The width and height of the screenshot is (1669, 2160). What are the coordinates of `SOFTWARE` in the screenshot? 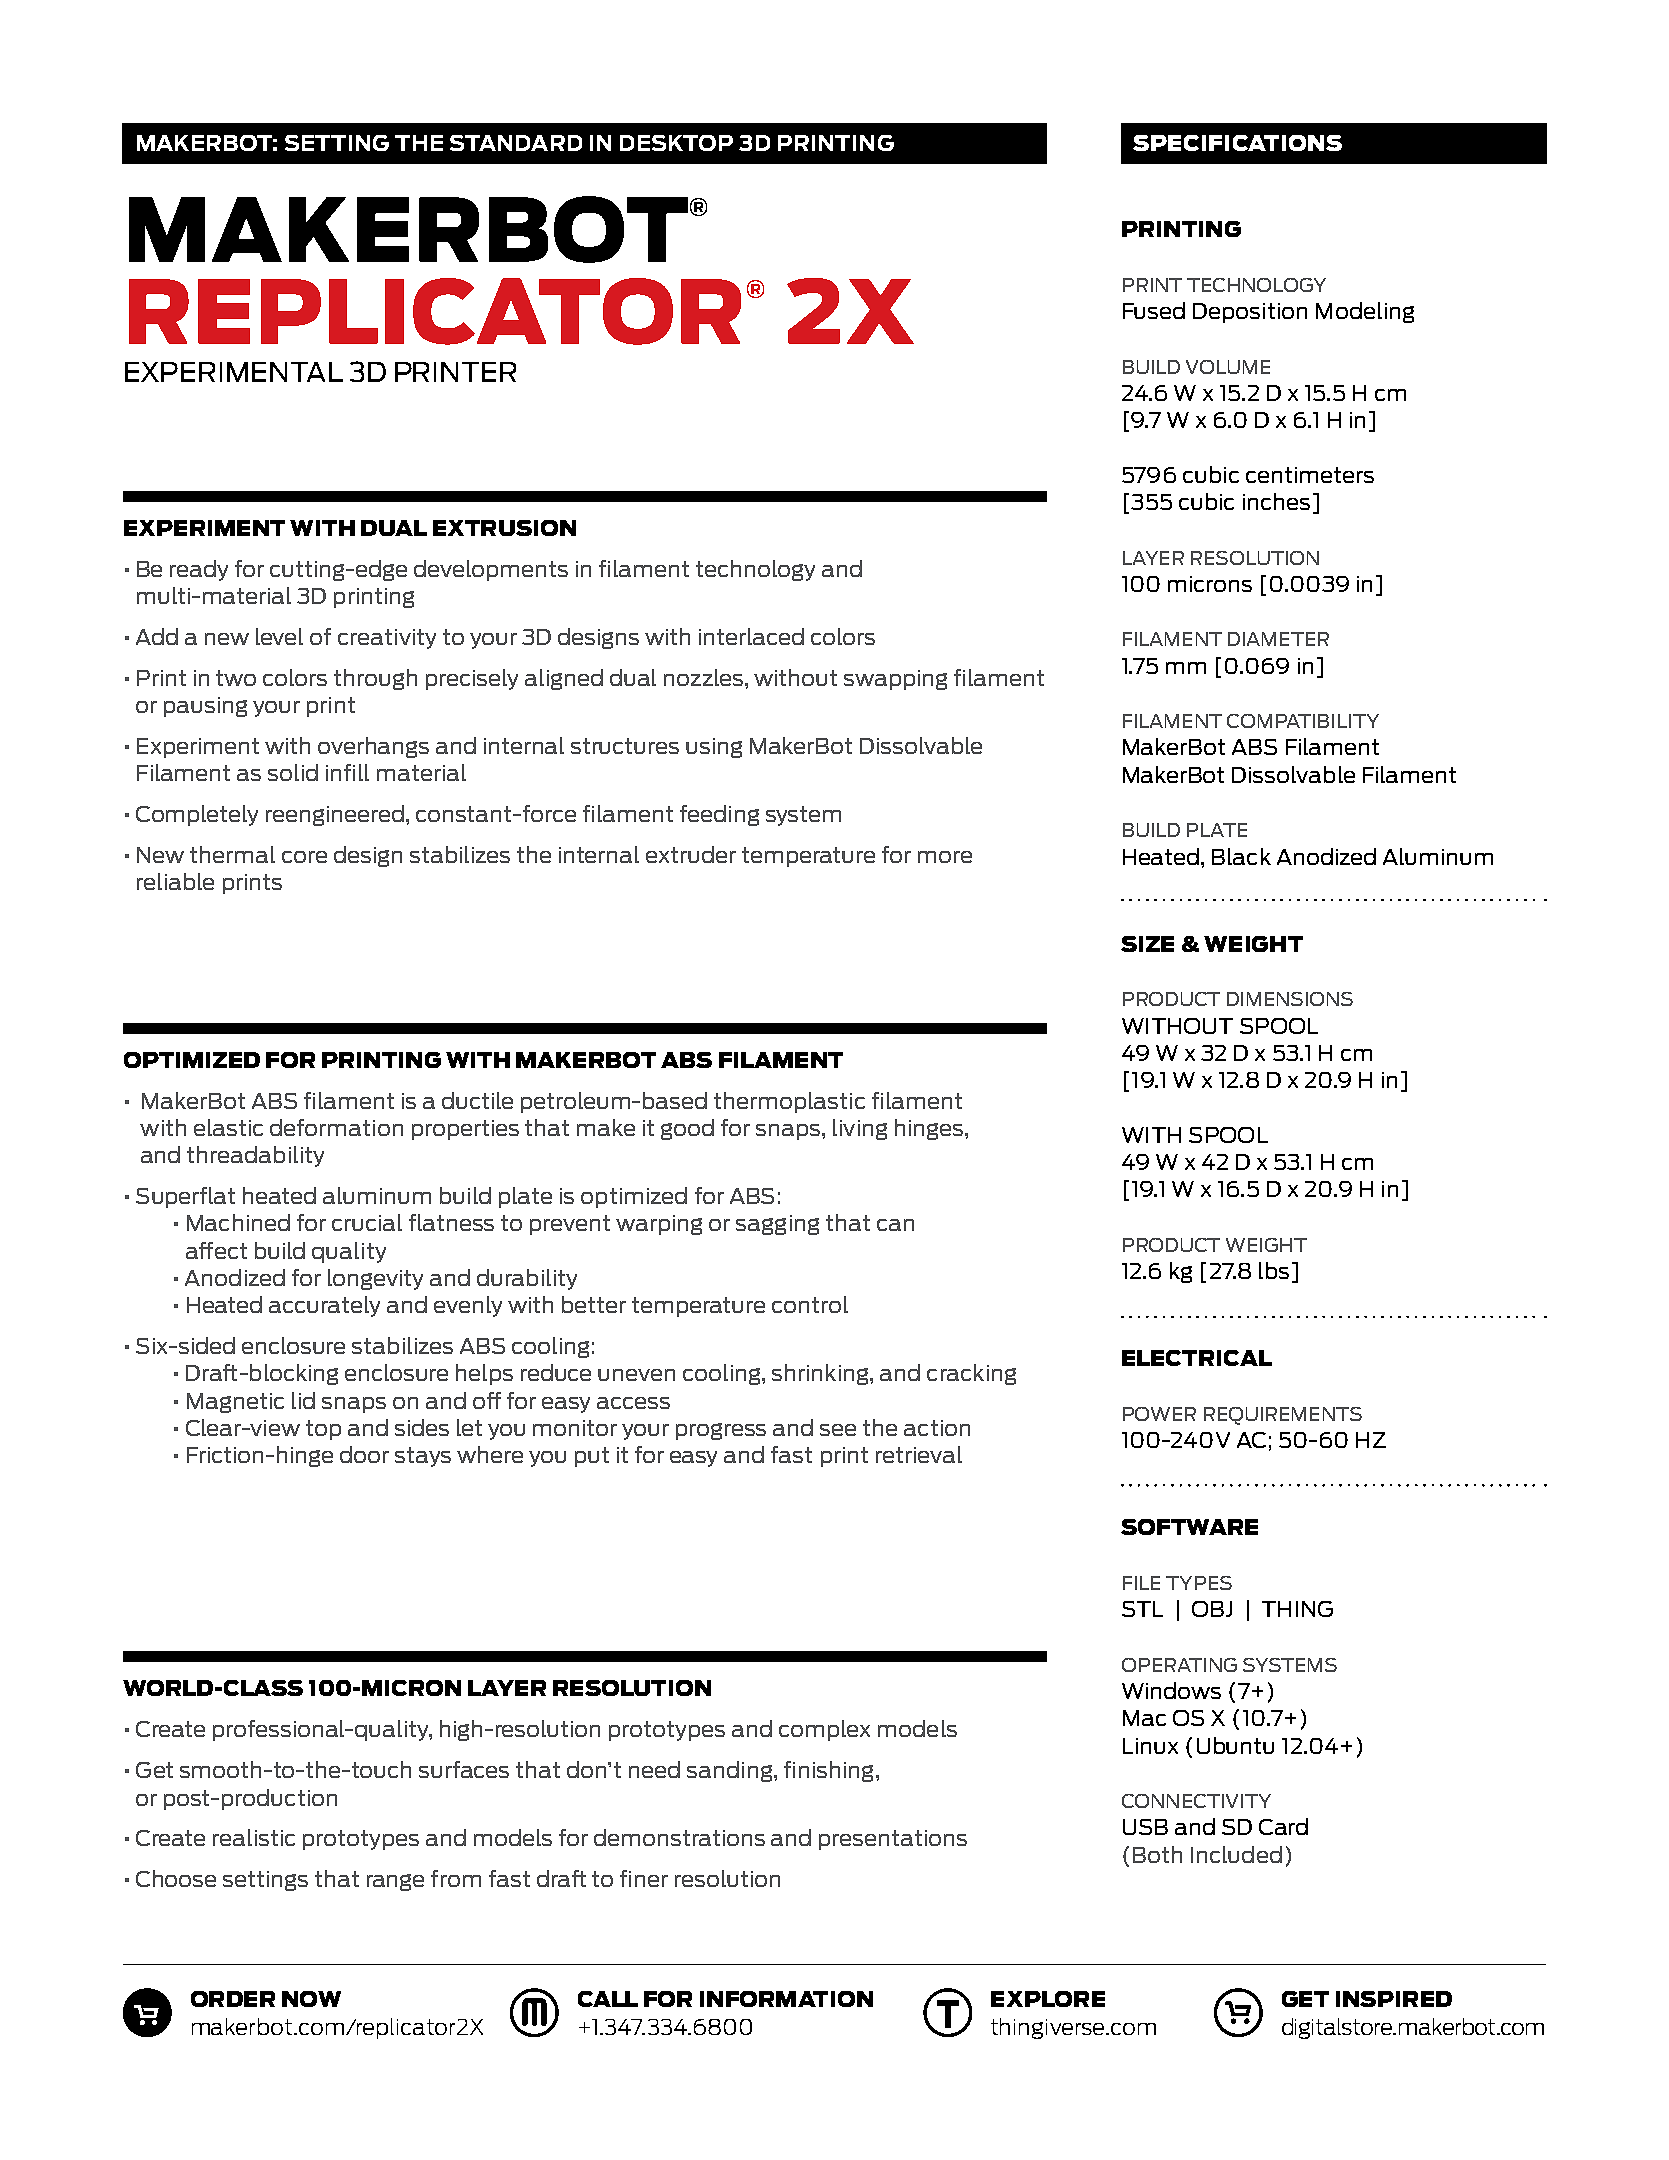 It's located at (1189, 1527).
